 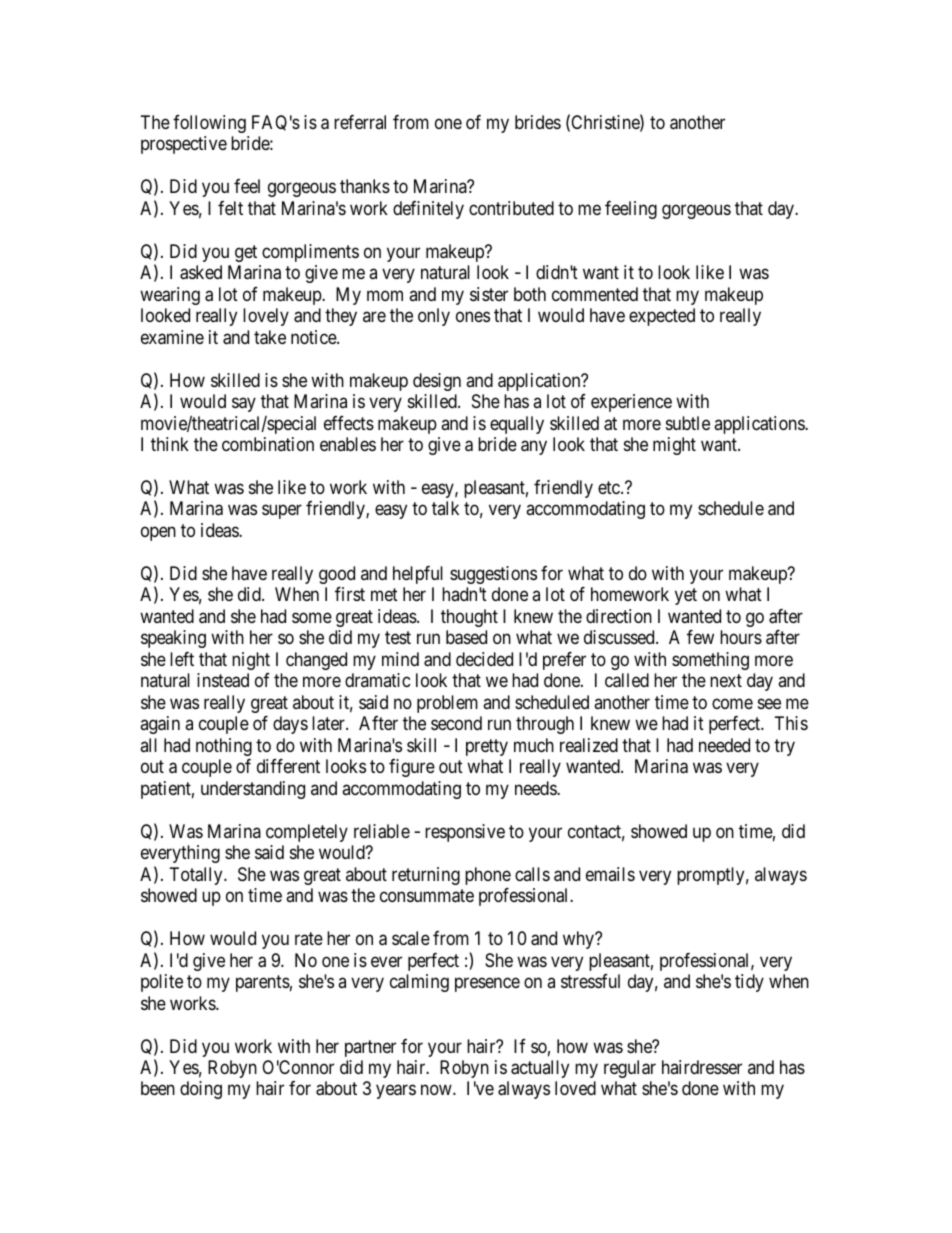 I want to click on yet, so click(x=686, y=597).
